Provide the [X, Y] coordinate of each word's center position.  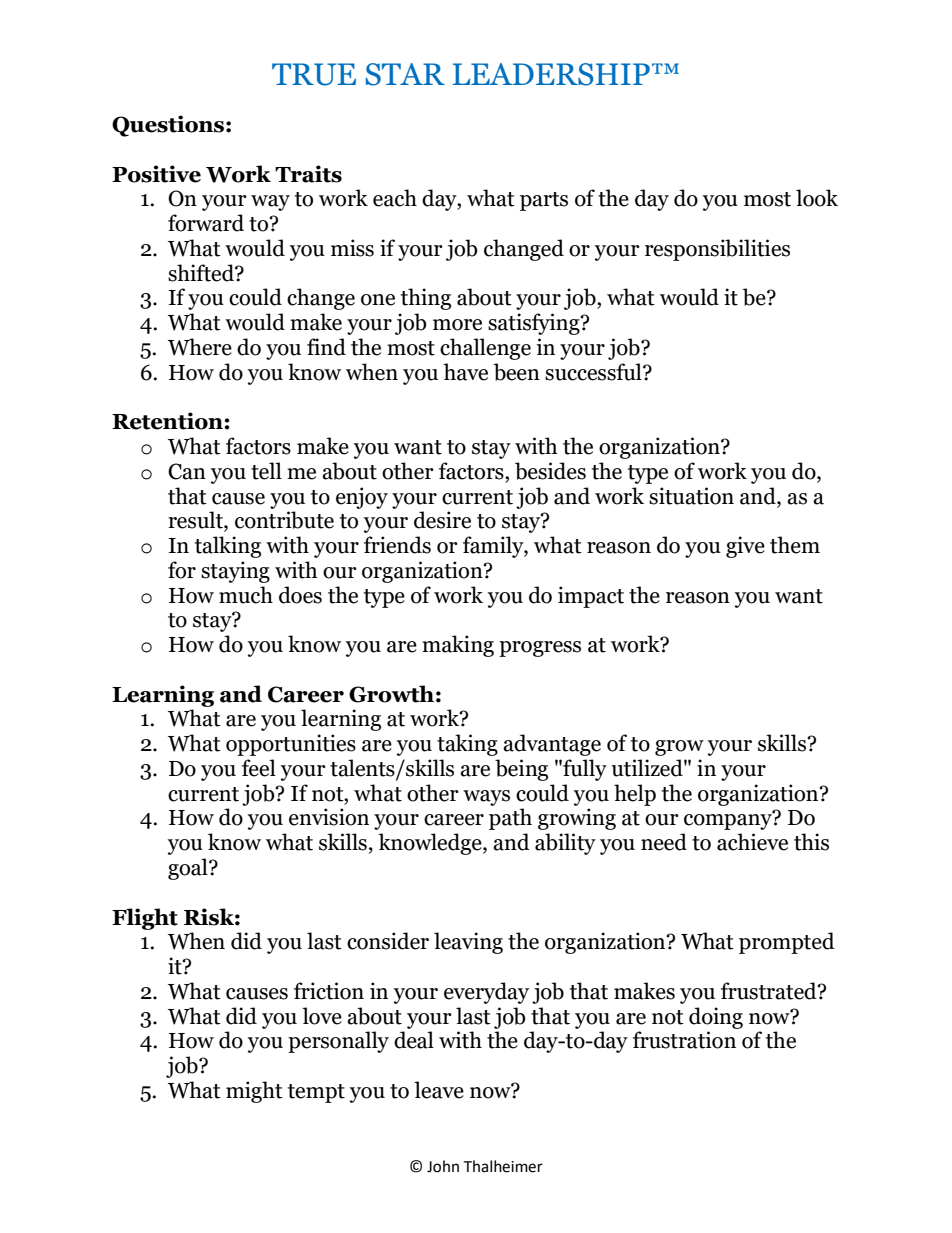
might [254, 1092]
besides [550, 471]
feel [259, 768]
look [817, 198]
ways [486, 798]
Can [187, 471]
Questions [168, 126]
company [729, 821]
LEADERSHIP [551, 74]
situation [691, 496]
